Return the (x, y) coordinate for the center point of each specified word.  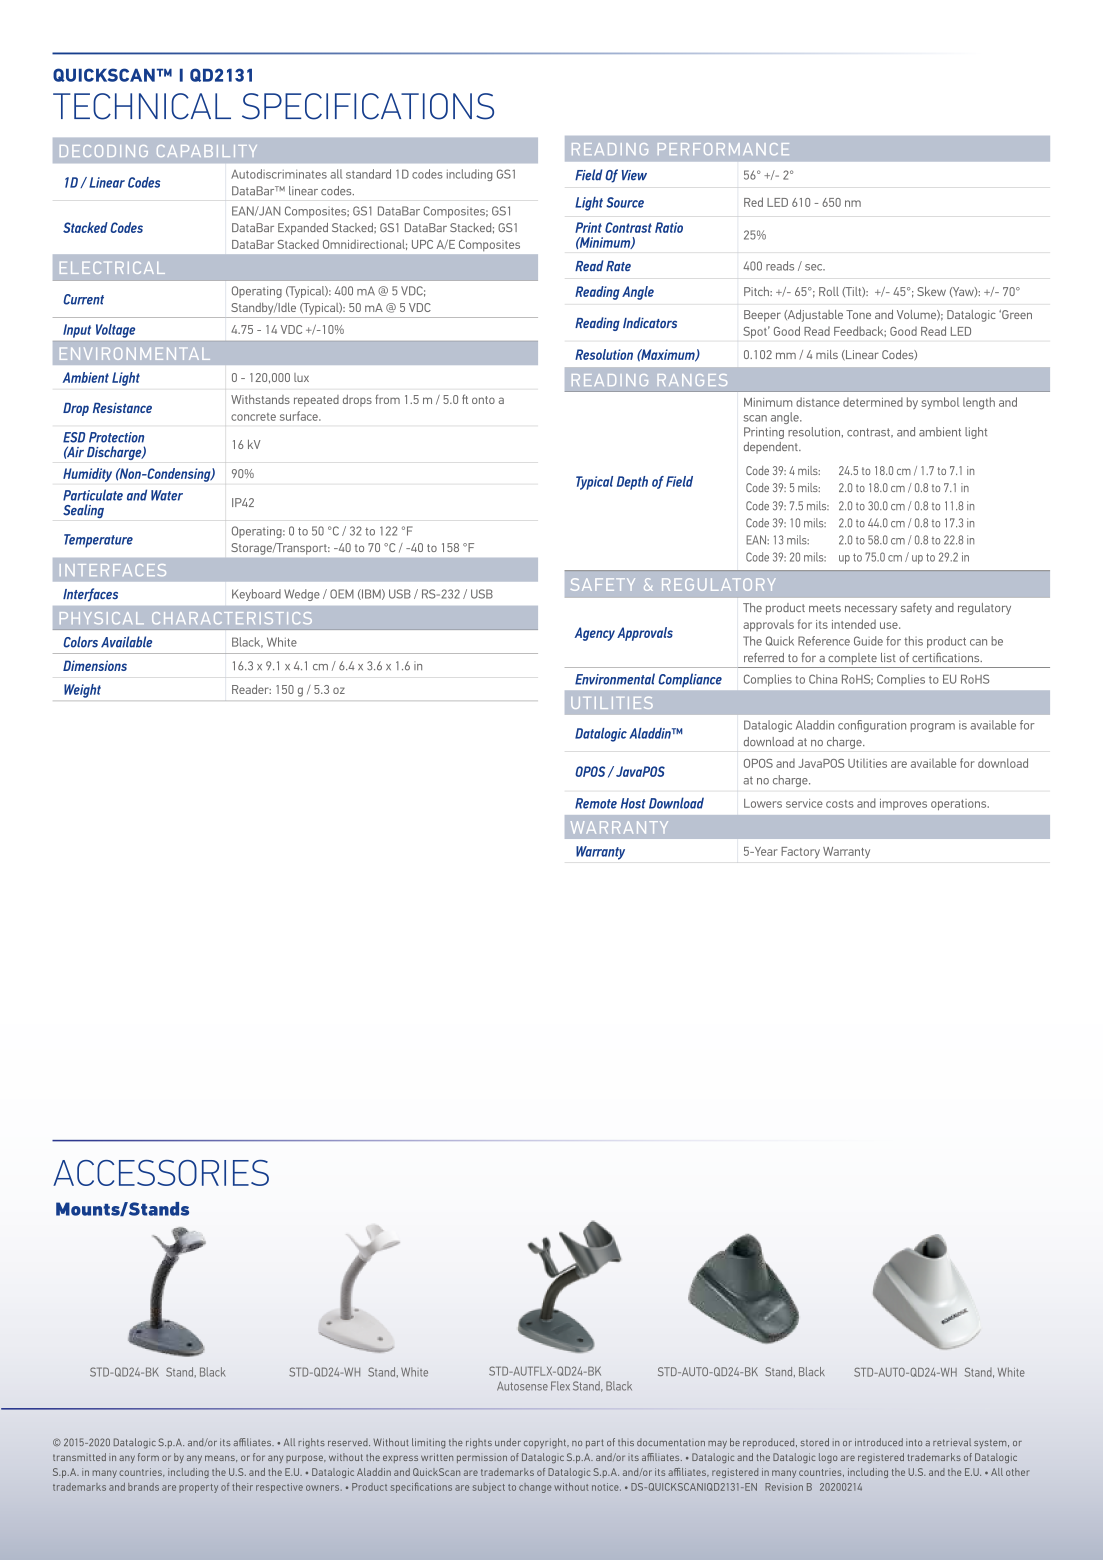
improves (903, 804)
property (198, 1488)
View (634, 175)
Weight (82, 691)
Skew (931, 291)
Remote (596, 803)
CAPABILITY (207, 151)
